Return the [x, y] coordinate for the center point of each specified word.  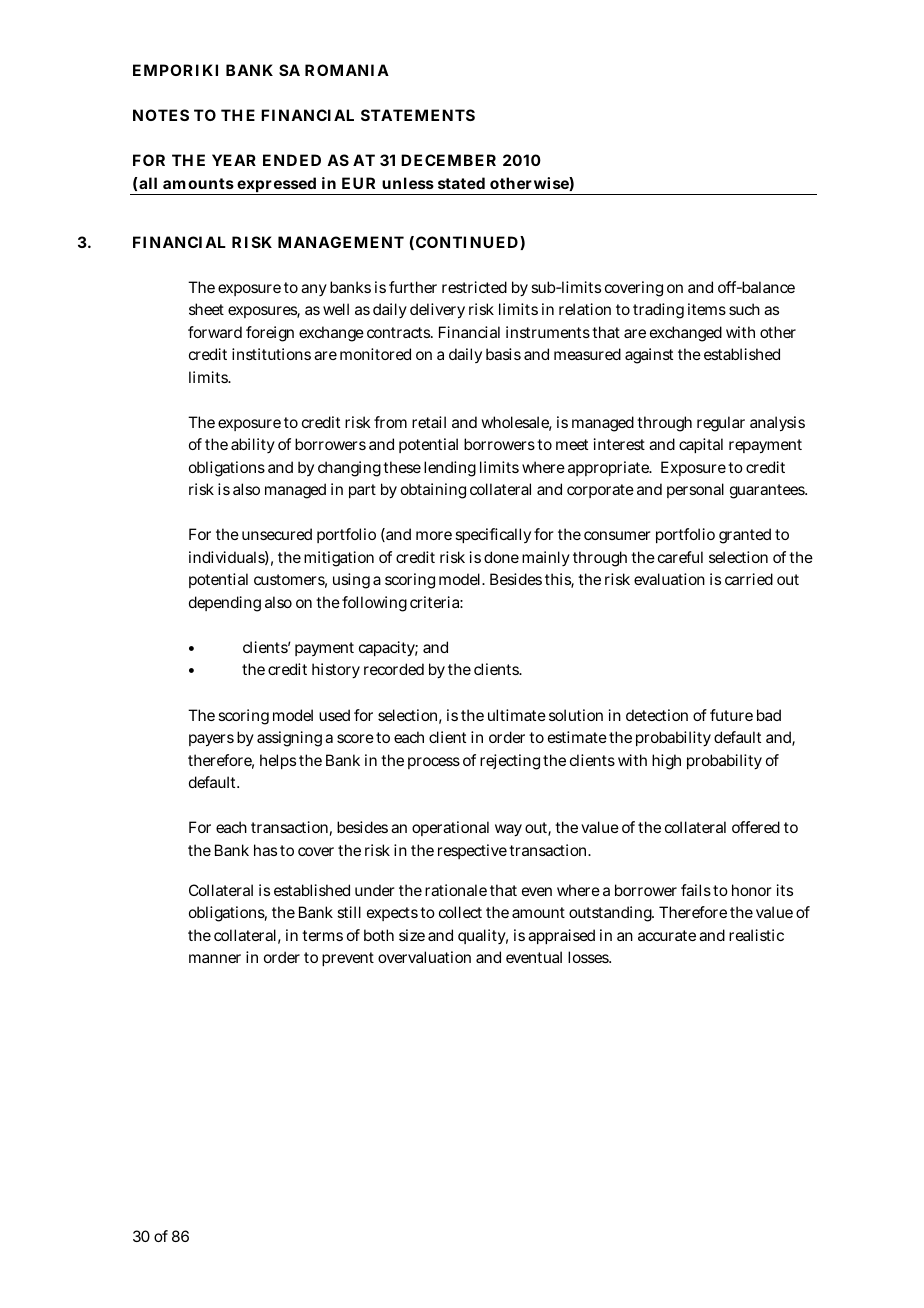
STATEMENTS [418, 115]
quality [483, 936]
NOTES [161, 115]
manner [215, 958]
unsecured [277, 534]
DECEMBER [448, 160]
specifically [493, 535]
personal [695, 490]
